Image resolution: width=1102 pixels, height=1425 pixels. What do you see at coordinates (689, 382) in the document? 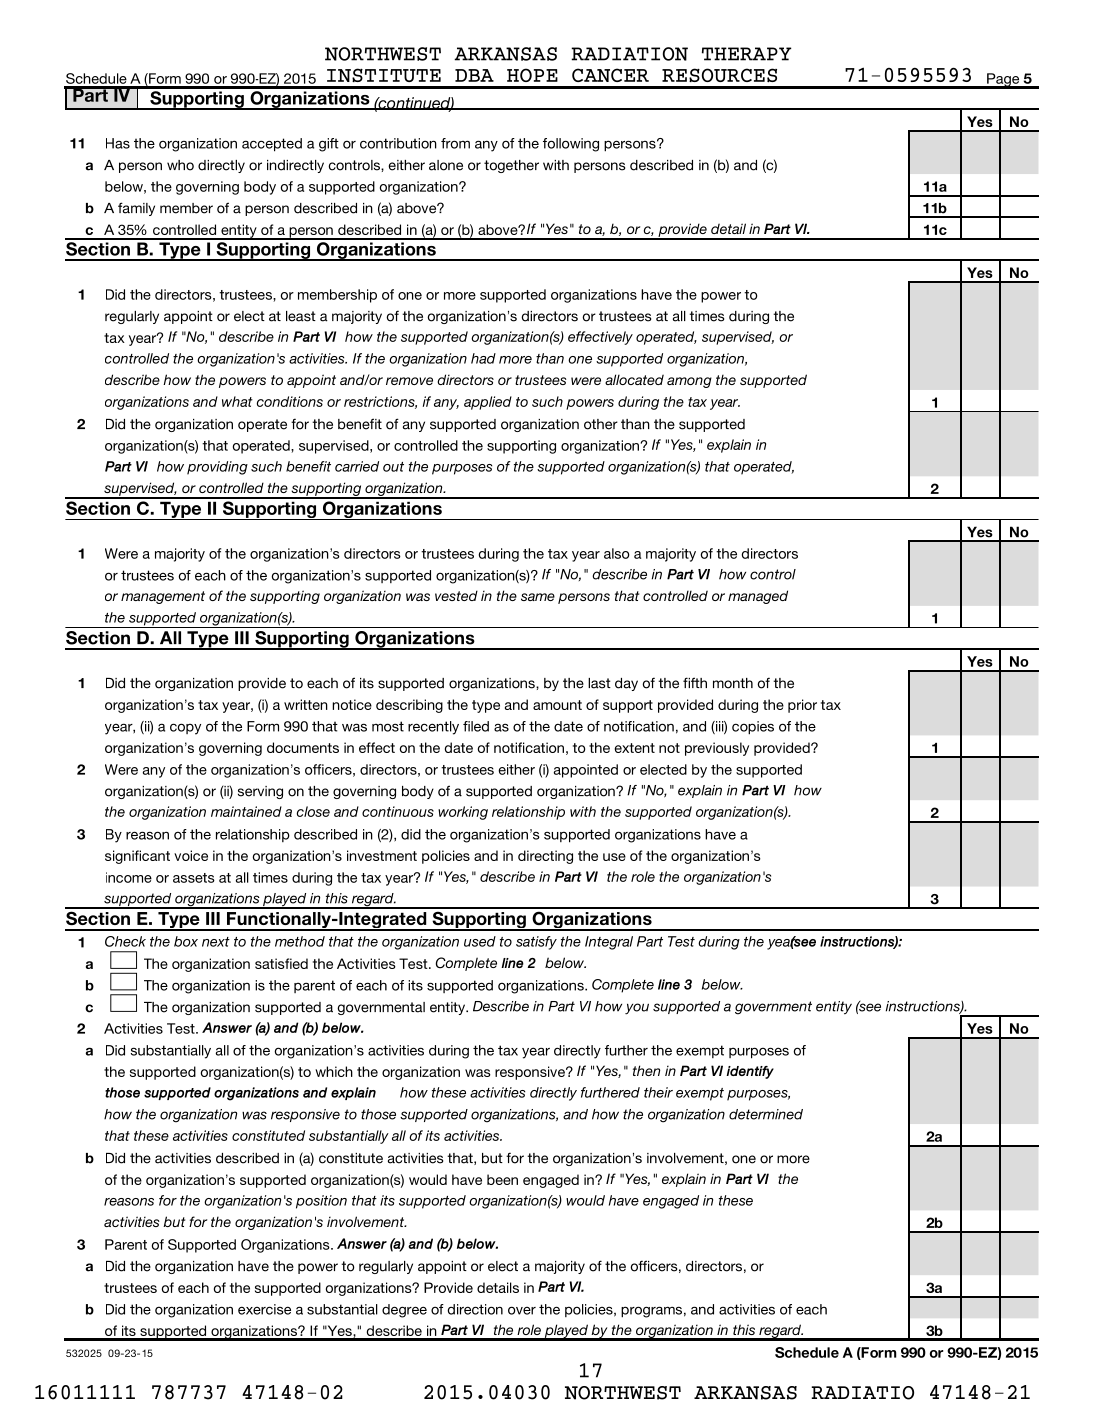
I see `among` at bounding box center [689, 382].
